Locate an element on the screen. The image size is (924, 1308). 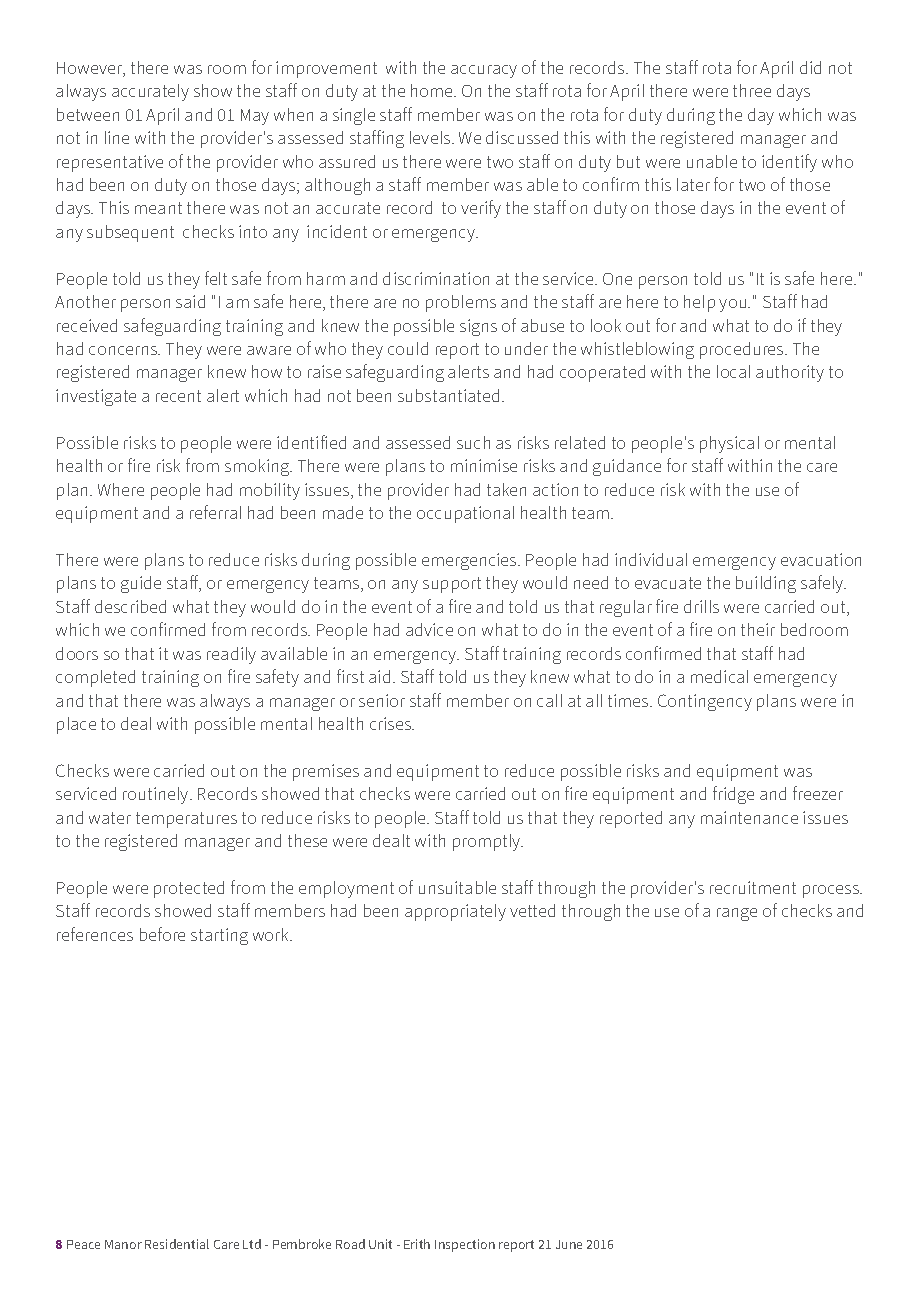
Residential is located at coordinates (177, 1244).
